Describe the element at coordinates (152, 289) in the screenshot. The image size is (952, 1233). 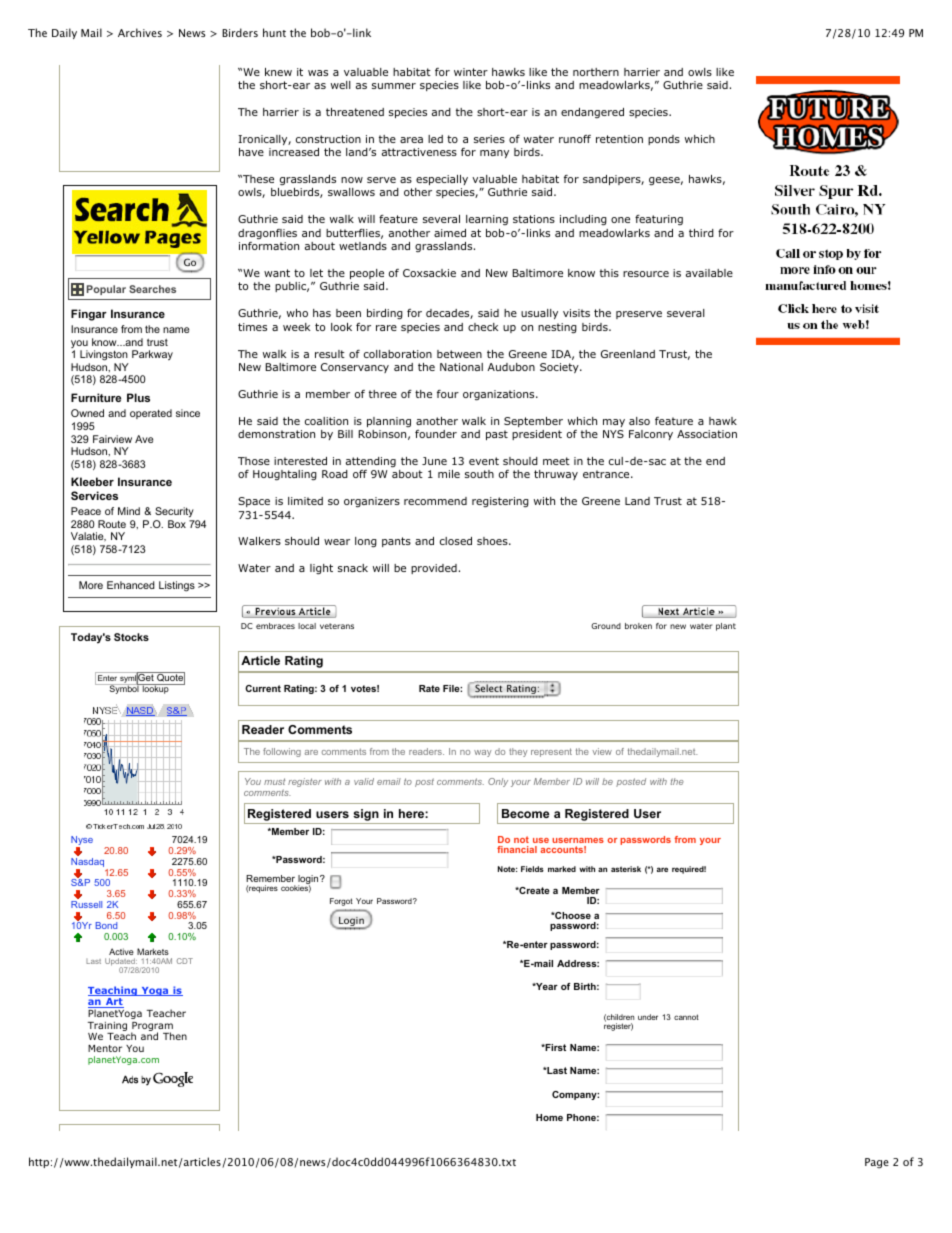
I see `Searches` at that location.
